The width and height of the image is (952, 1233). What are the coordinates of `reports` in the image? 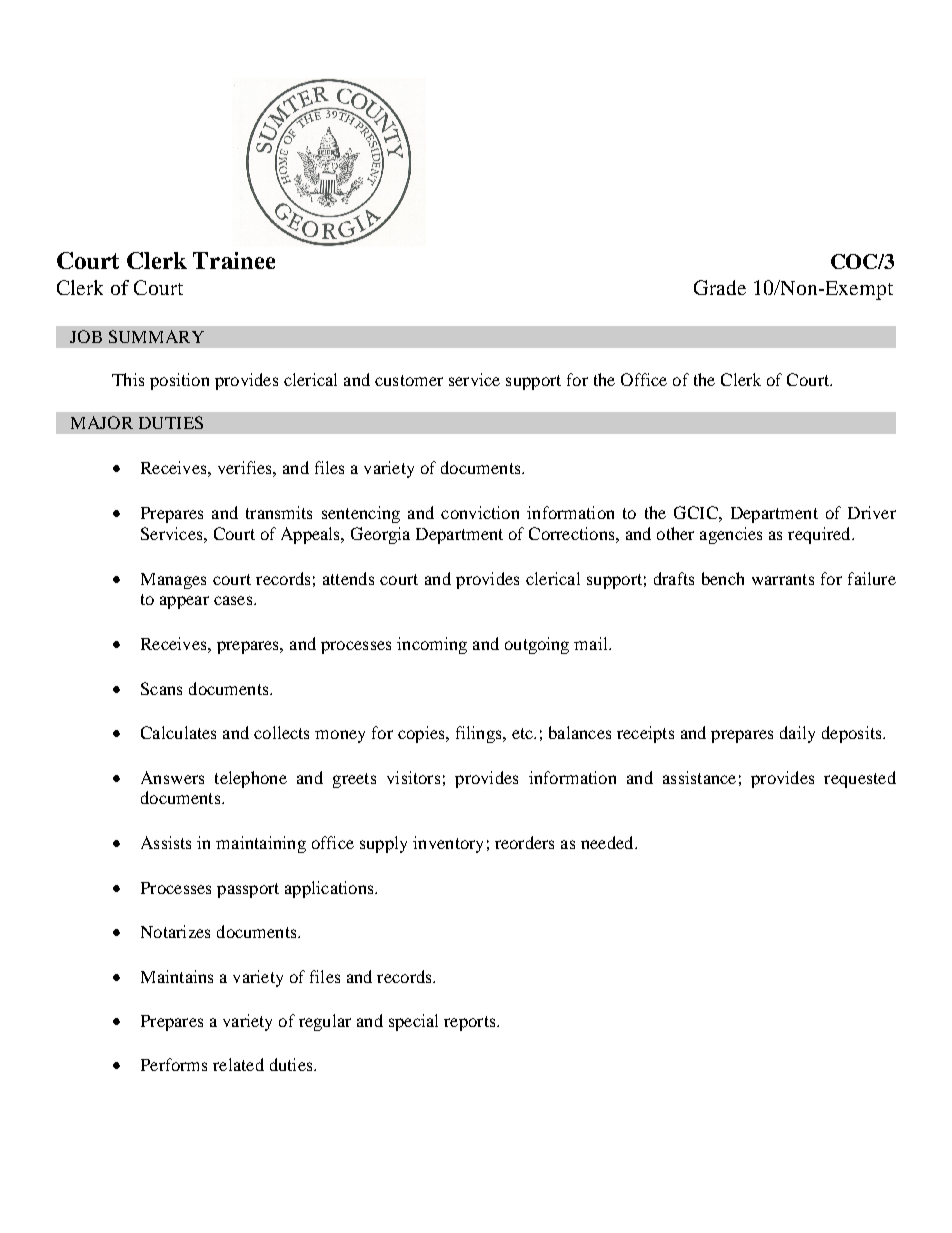 It's located at (471, 1023).
